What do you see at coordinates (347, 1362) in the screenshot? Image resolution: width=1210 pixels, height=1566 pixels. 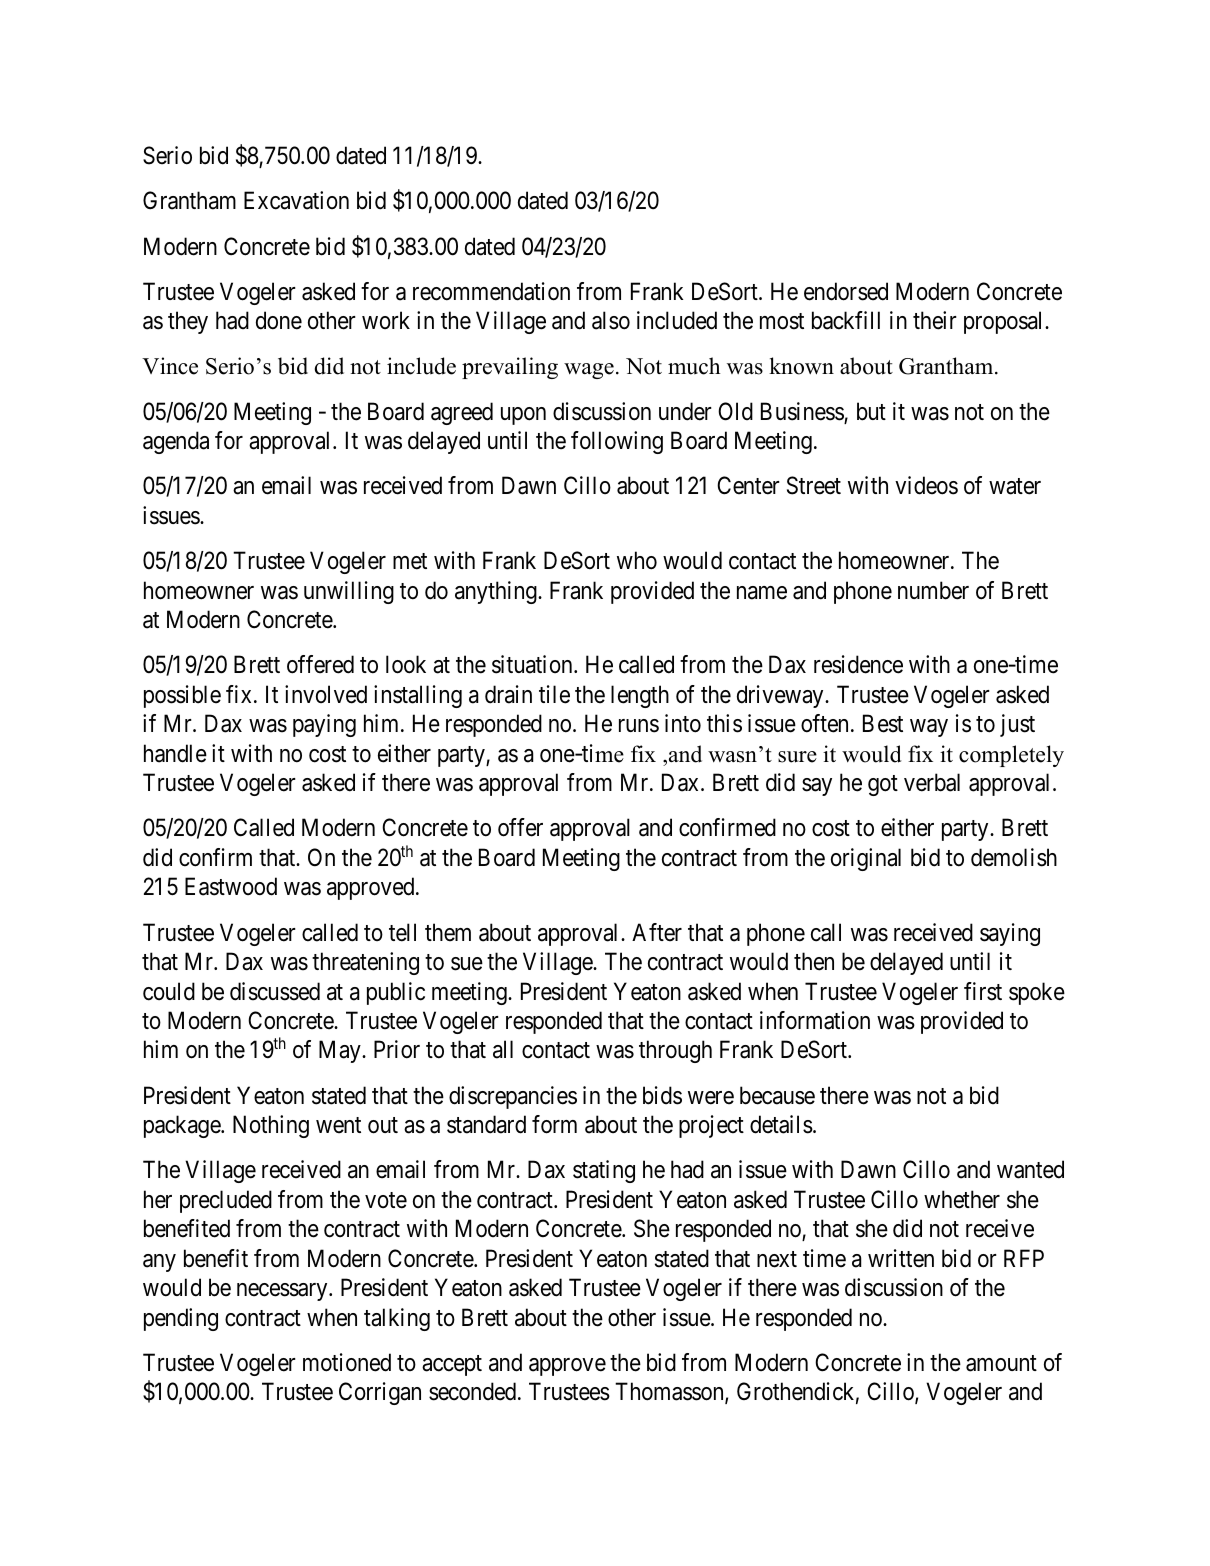 I see `motioned` at bounding box center [347, 1362].
